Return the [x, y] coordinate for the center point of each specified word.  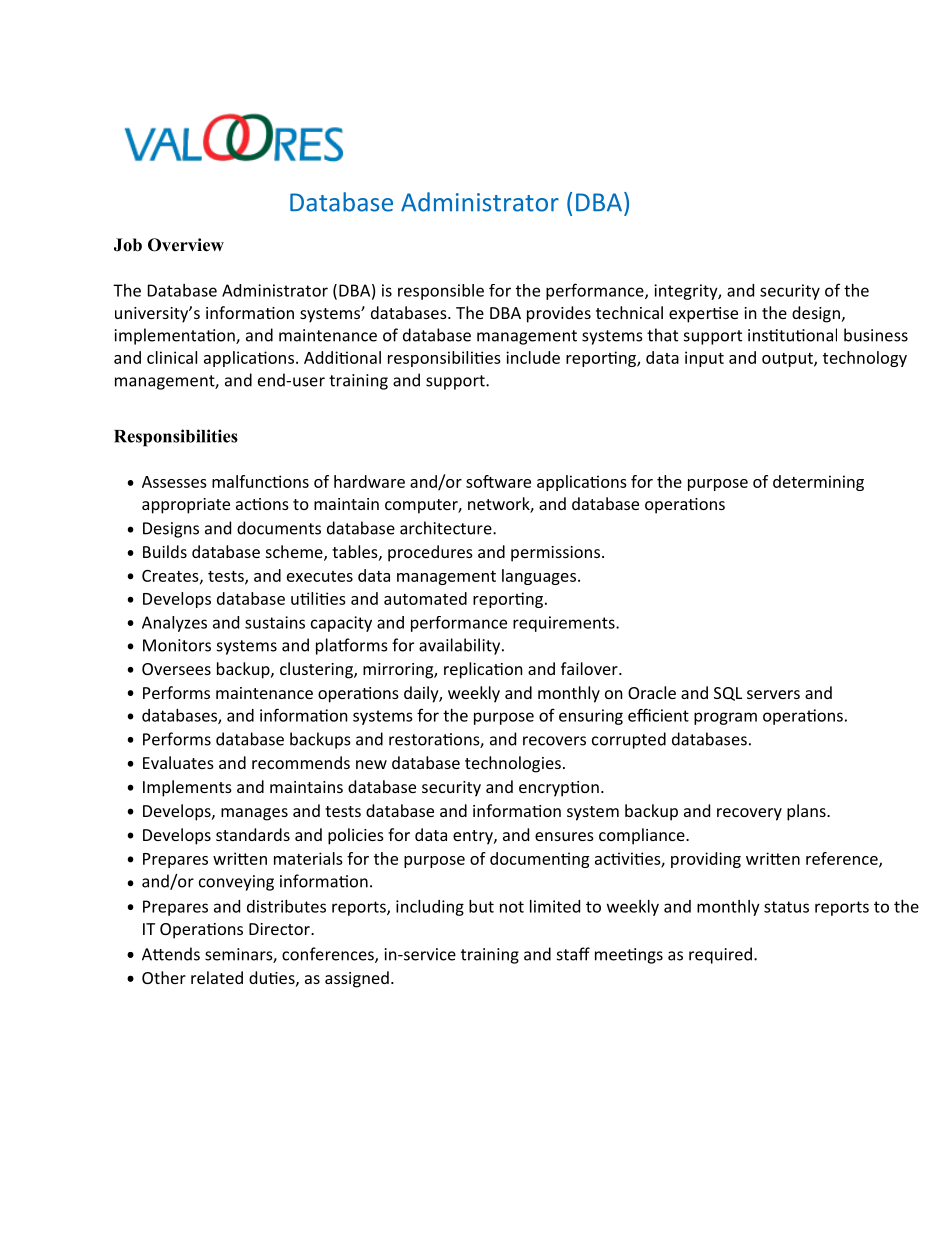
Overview [186, 245]
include [533, 357]
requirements [565, 624]
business [876, 335]
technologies [513, 764]
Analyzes [174, 624]
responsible [441, 292]
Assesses [174, 482]
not [512, 907]
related [217, 977]
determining [818, 483]
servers [773, 694]
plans [807, 812]
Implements [187, 788]
